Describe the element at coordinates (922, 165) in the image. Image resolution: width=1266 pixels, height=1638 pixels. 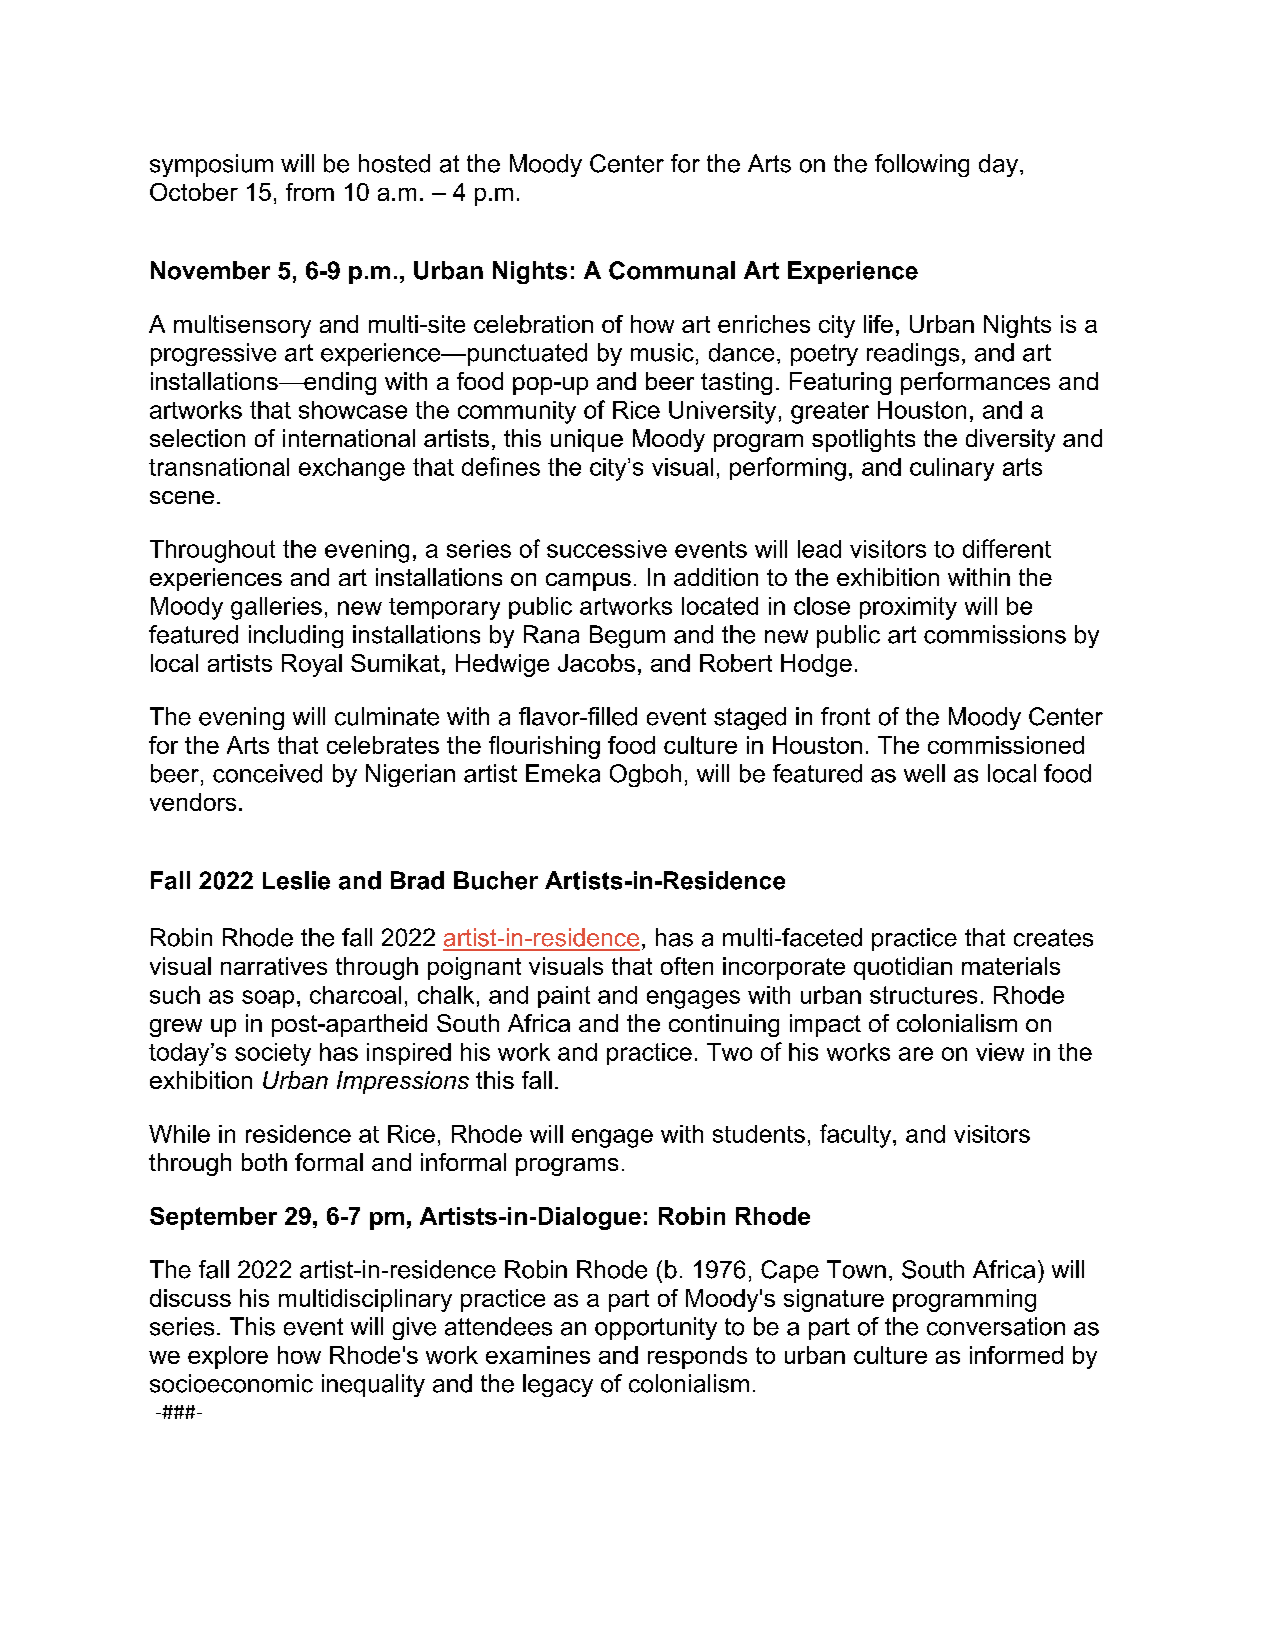
I see `following` at that location.
